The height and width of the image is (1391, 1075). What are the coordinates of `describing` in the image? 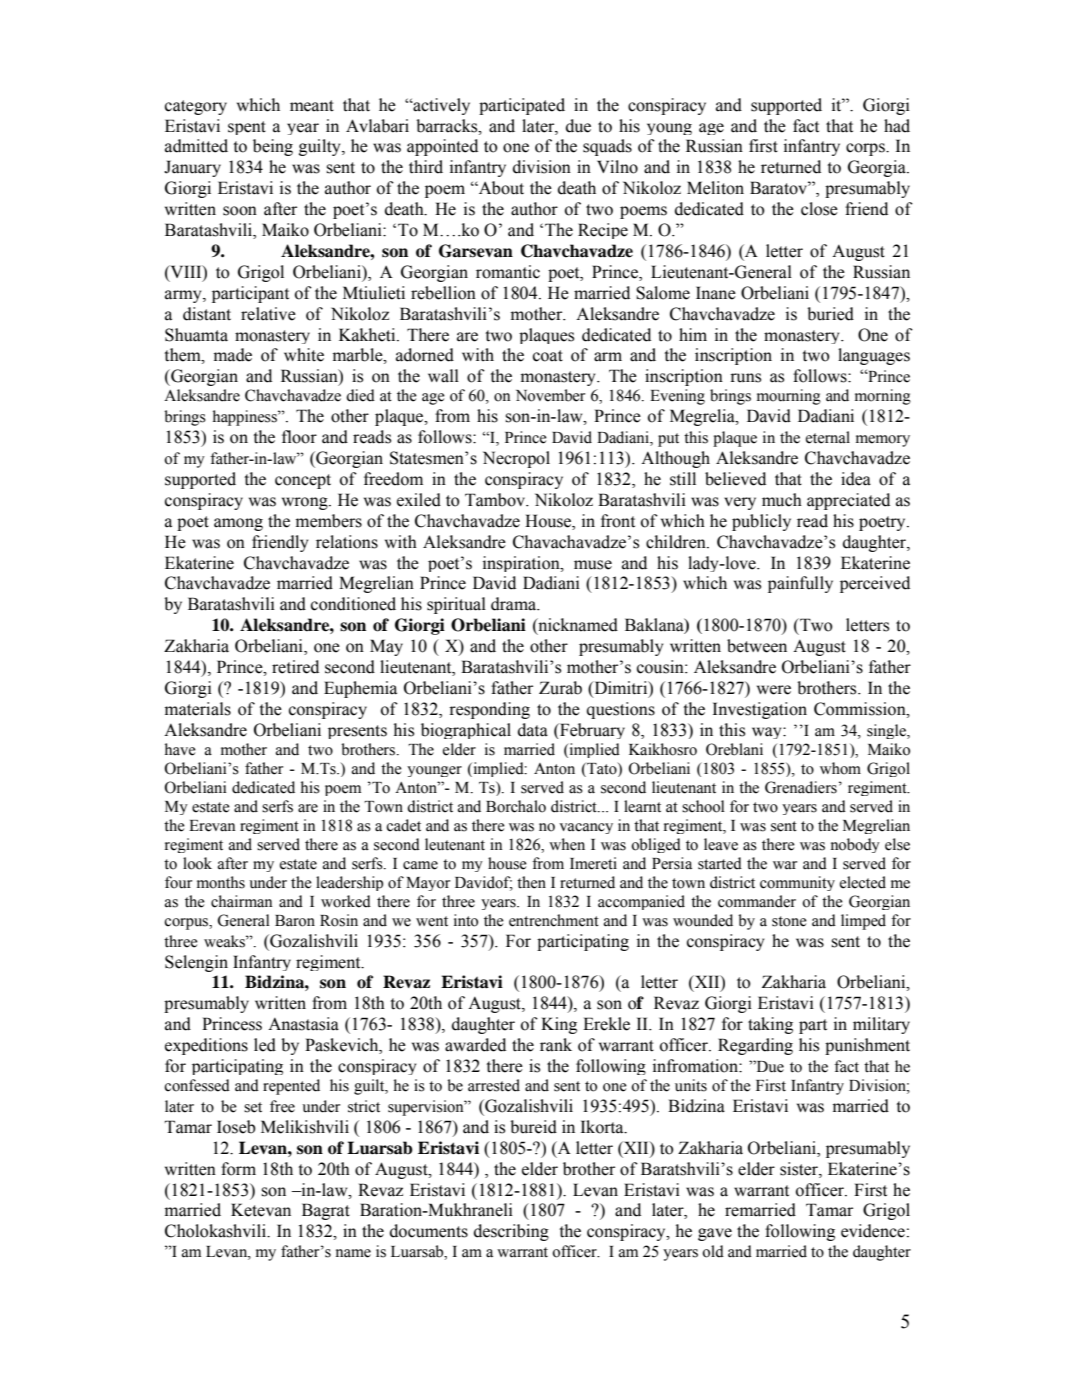 It's located at (511, 1232).
